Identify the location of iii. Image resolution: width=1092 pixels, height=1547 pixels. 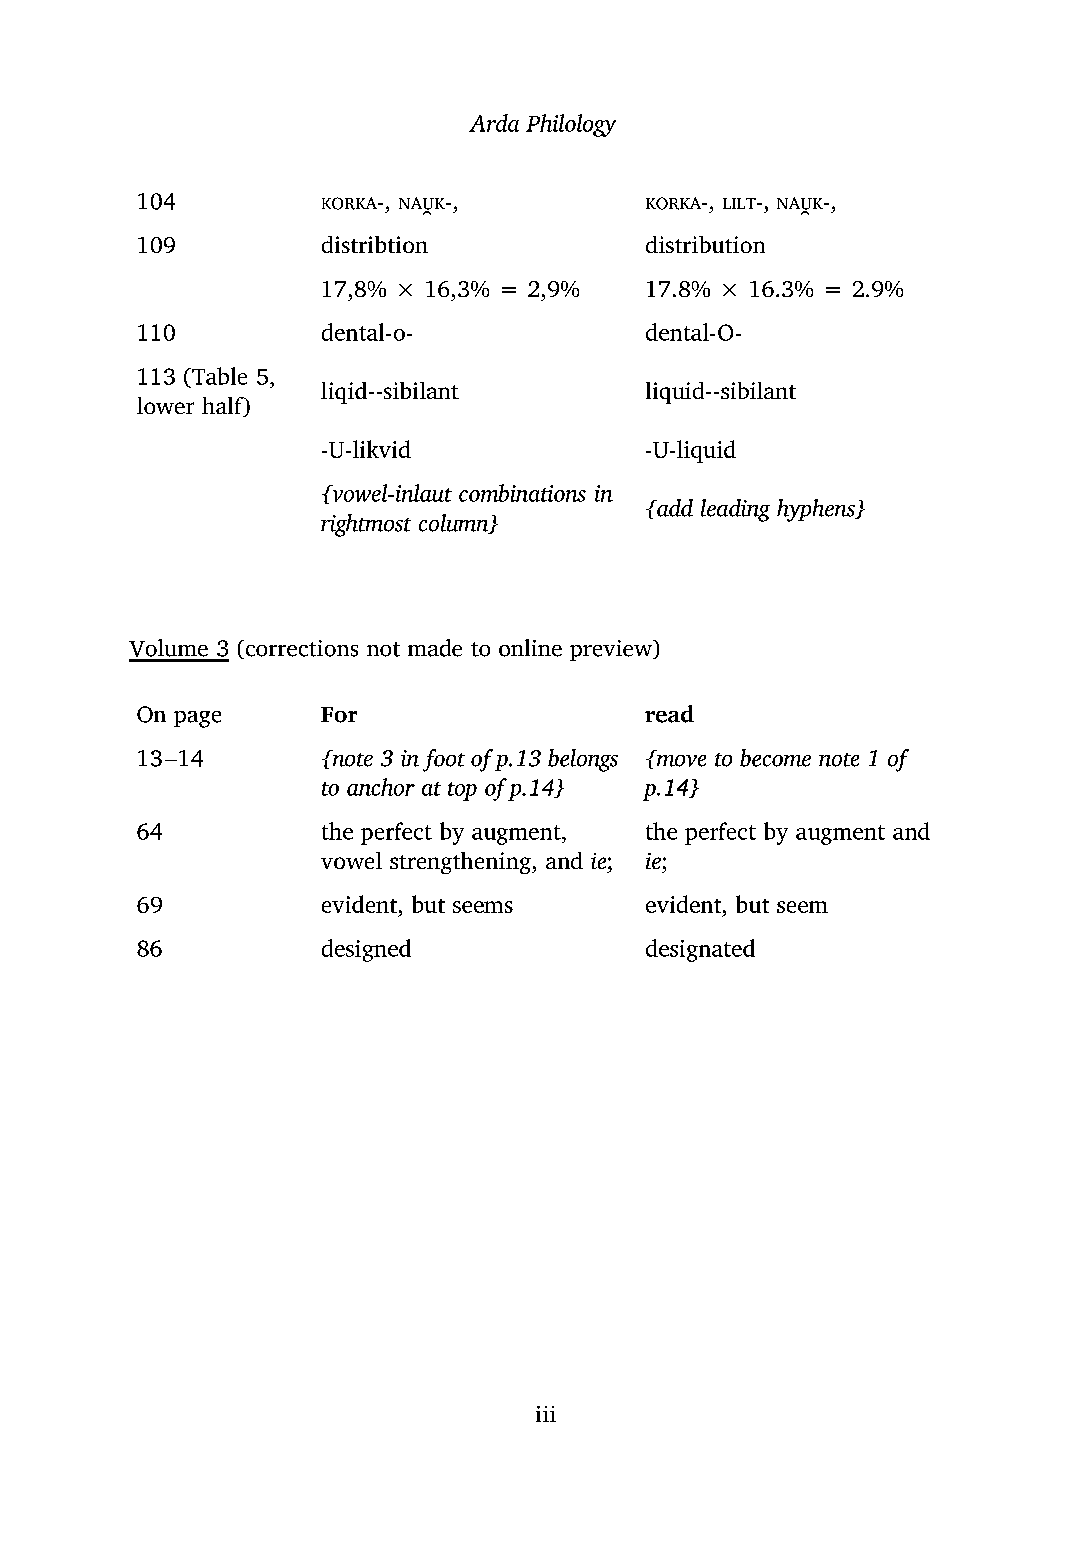
(546, 1414).
